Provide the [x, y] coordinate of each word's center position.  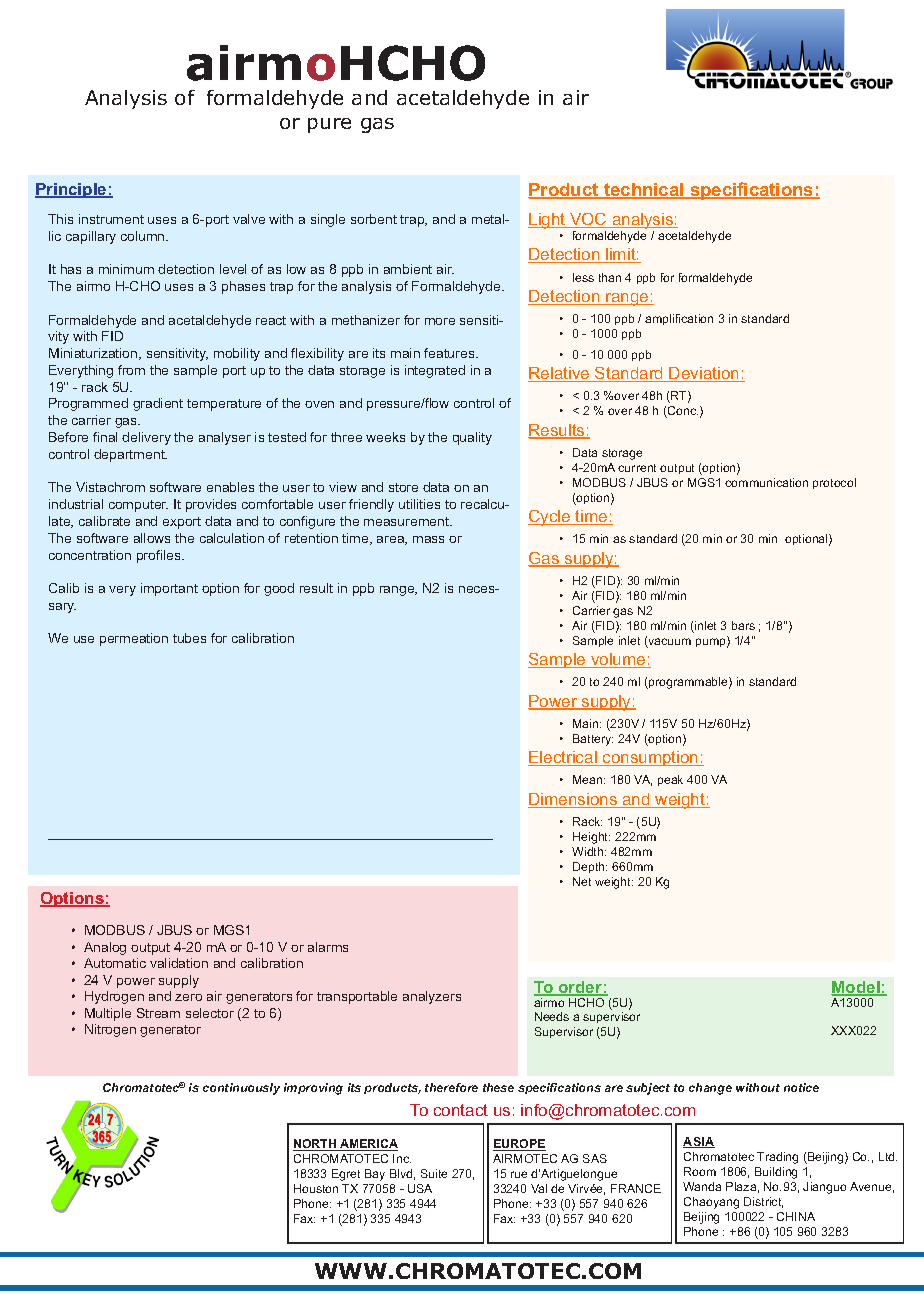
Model [856, 988]
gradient [158, 404]
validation [179, 963]
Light [548, 221]
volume [618, 660]
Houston [316, 1188]
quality [472, 438]
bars [743, 625]
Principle [72, 190]
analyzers [432, 997]
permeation [134, 639]
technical [644, 191]
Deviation [704, 374]
